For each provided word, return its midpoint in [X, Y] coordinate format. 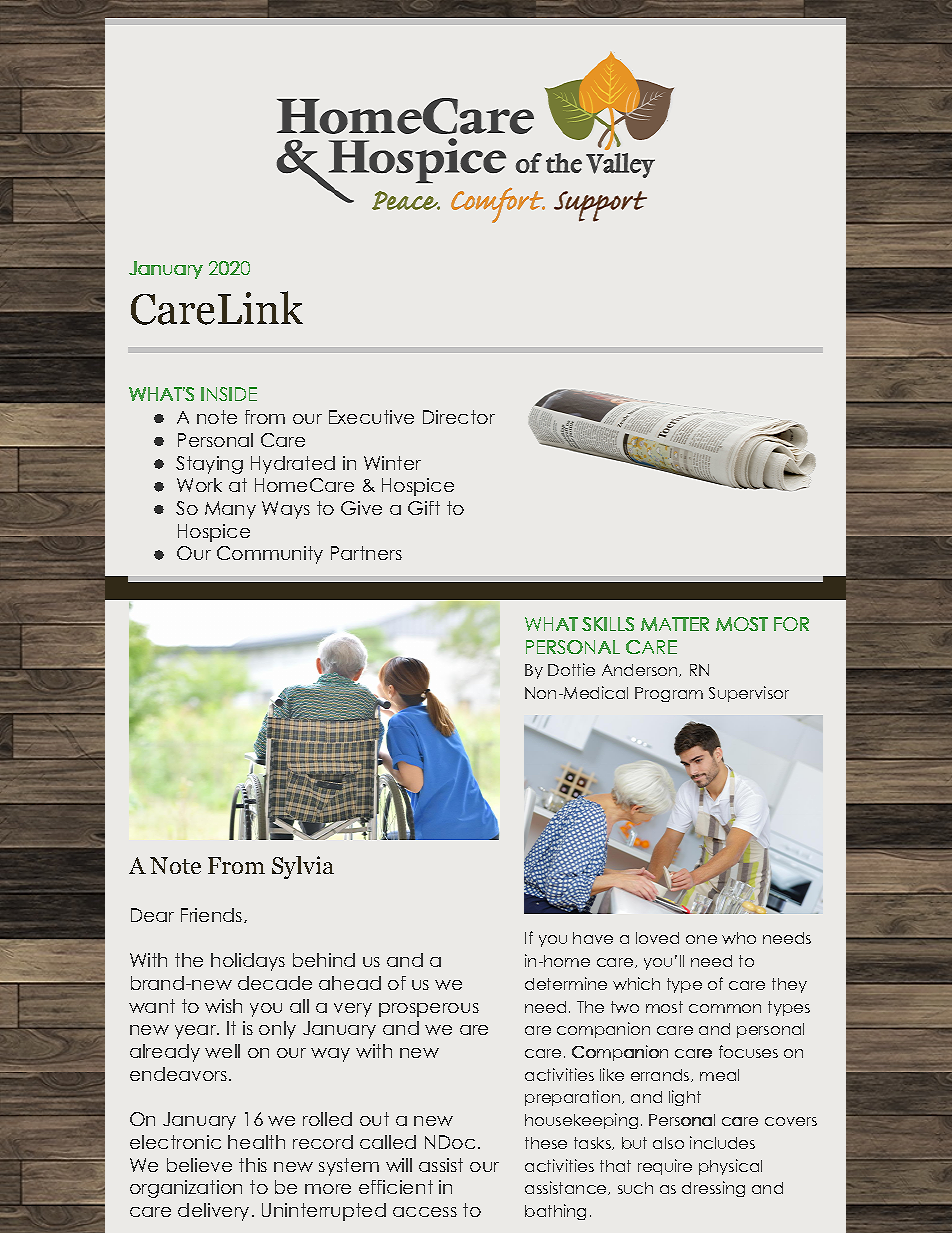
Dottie [571, 669]
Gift [424, 508]
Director [459, 417]
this [253, 1165]
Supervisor [749, 694]
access [425, 1212]
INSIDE [229, 394]
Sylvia [303, 867]
